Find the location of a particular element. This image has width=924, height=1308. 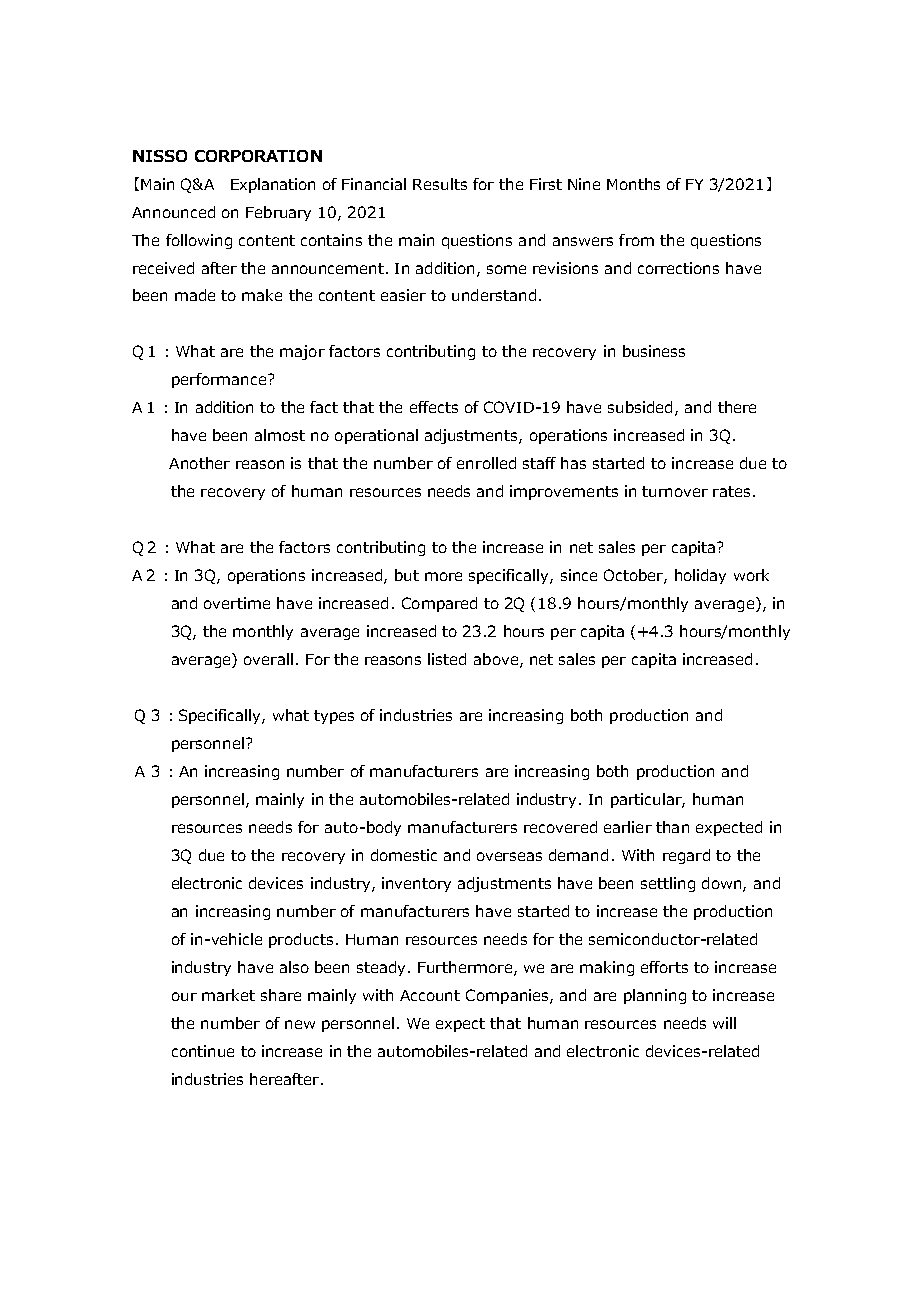

subsided is located at coordinates (640, 407).
